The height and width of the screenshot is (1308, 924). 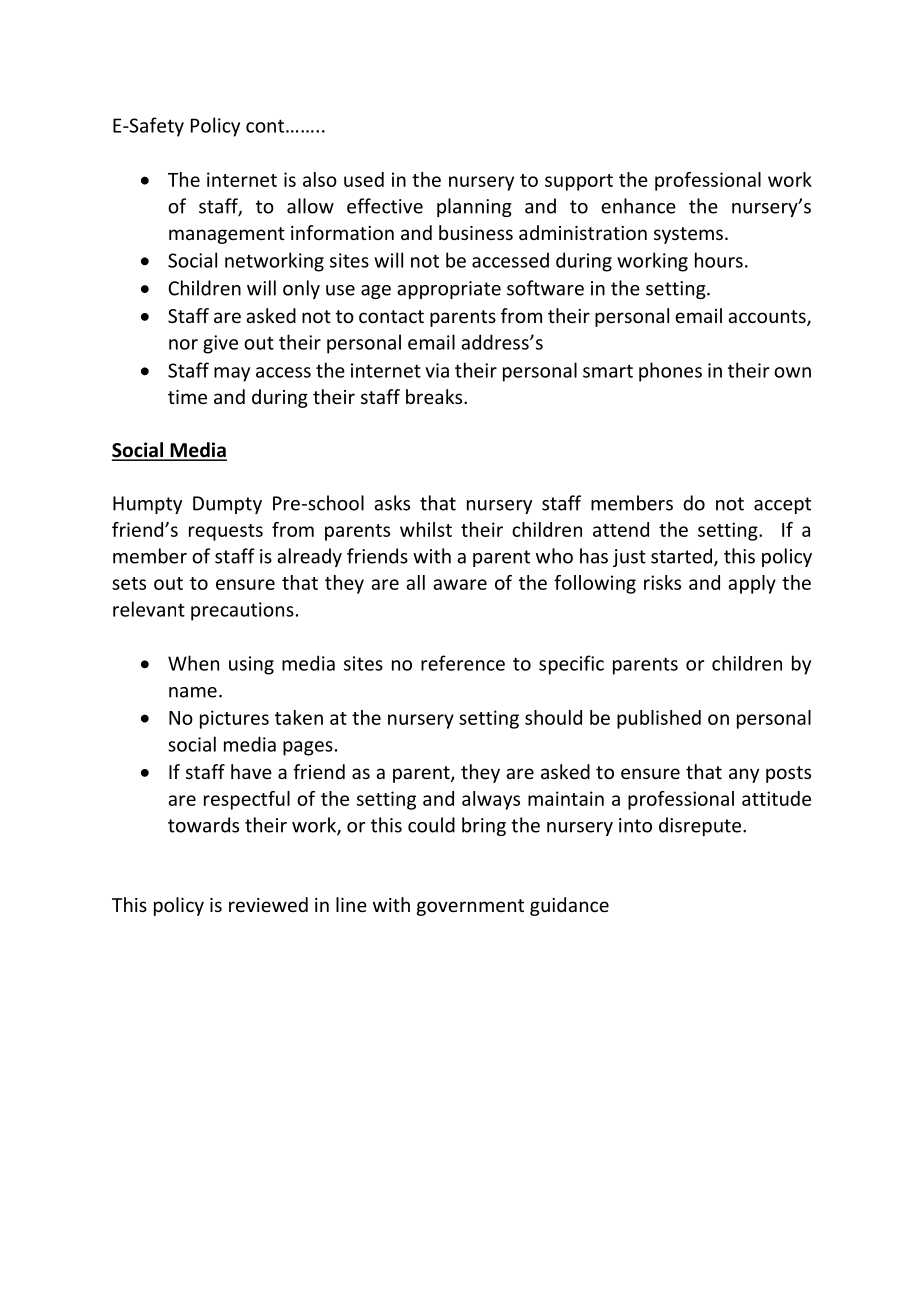 What do you see at coordinates (659, 719) in the screenshot?
I see `published` at bounding box center [659, 719].
